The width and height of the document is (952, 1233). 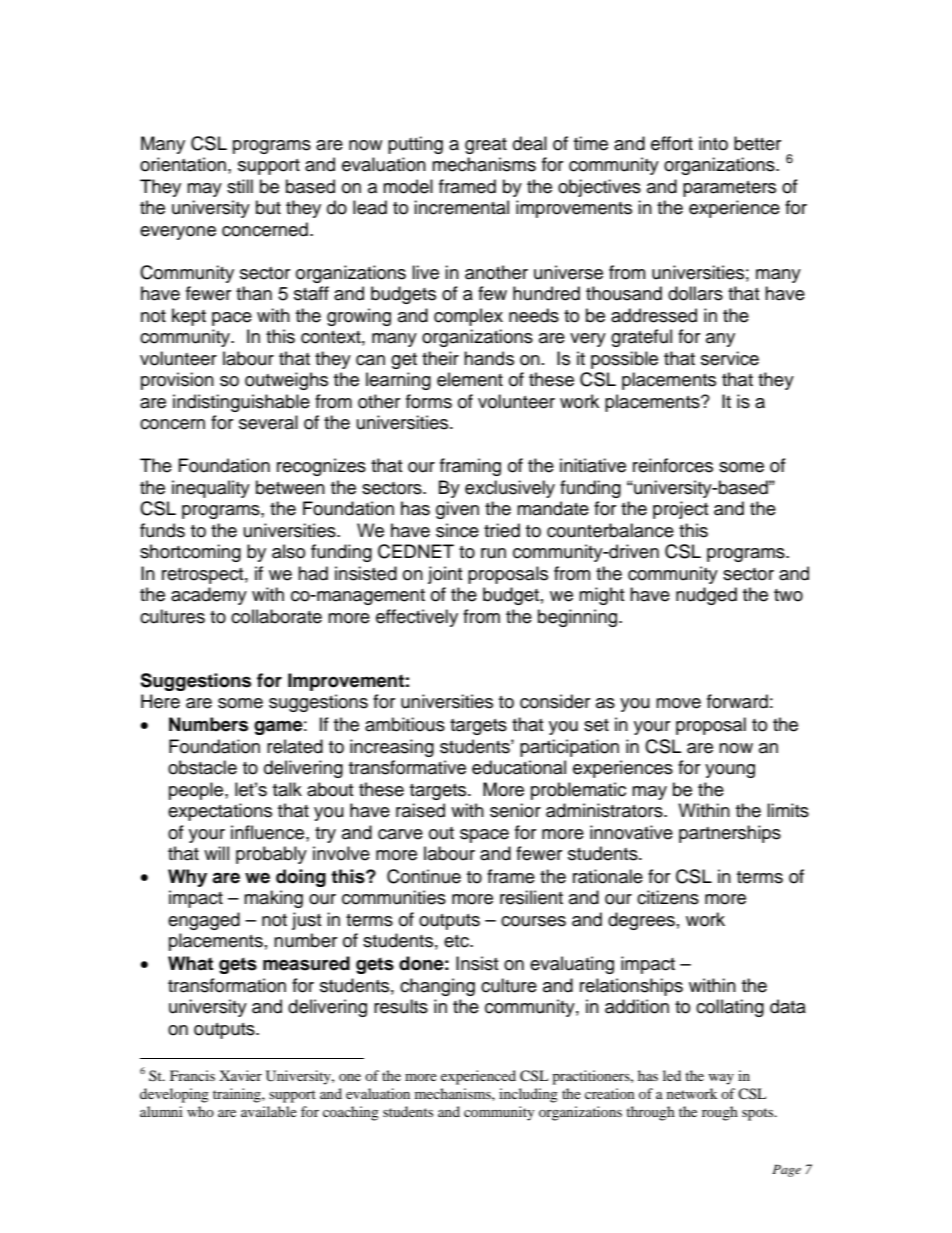 What do you see at coordinates (220, 812) in the document?
I see `expectations` at bounding box center [220, 812].
